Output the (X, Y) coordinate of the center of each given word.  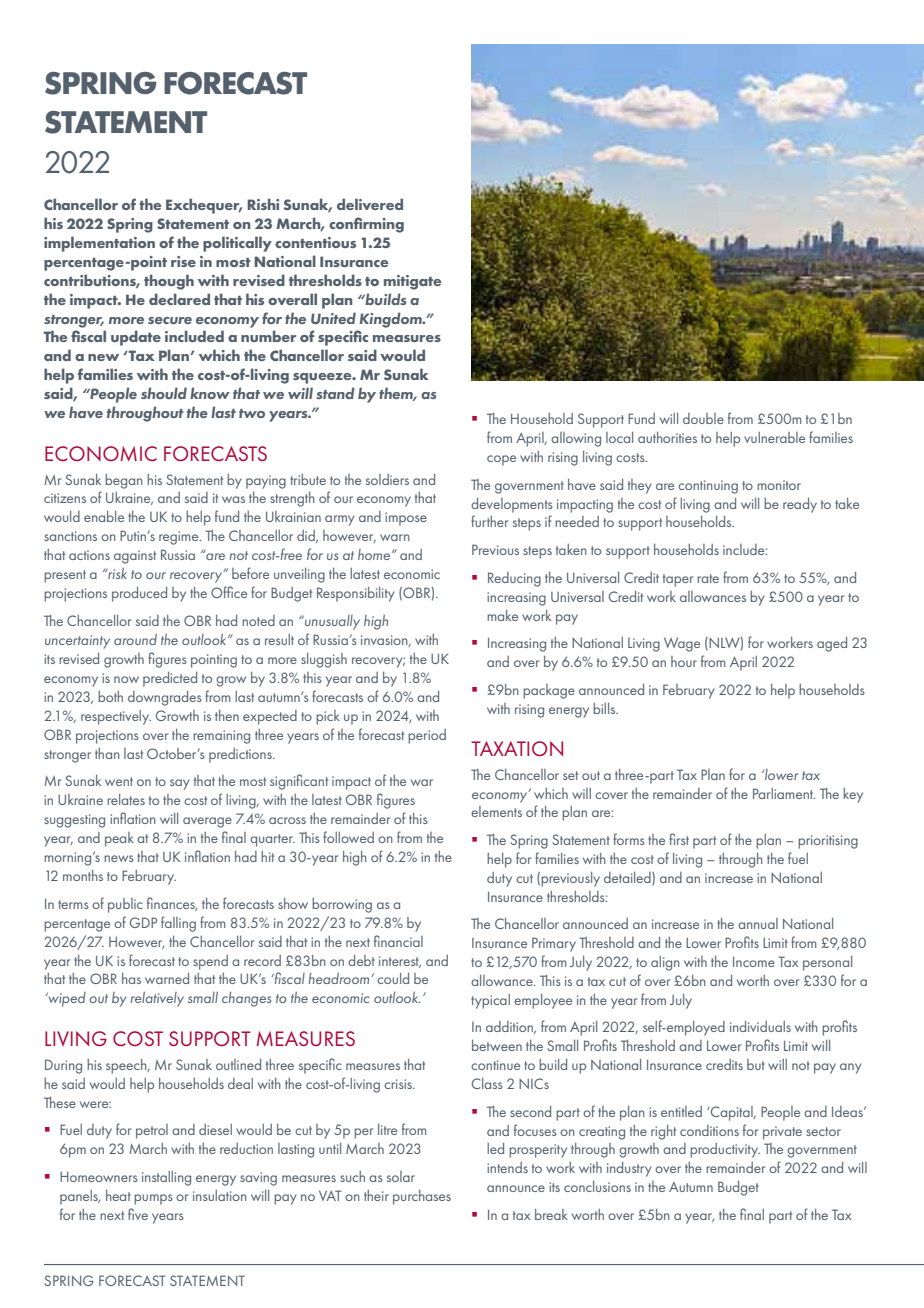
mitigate (412, 282)
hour (684, 661)
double (703, 418)
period (427, 736)
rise (183, 261)
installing (166, 1178)
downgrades (165, 698)
